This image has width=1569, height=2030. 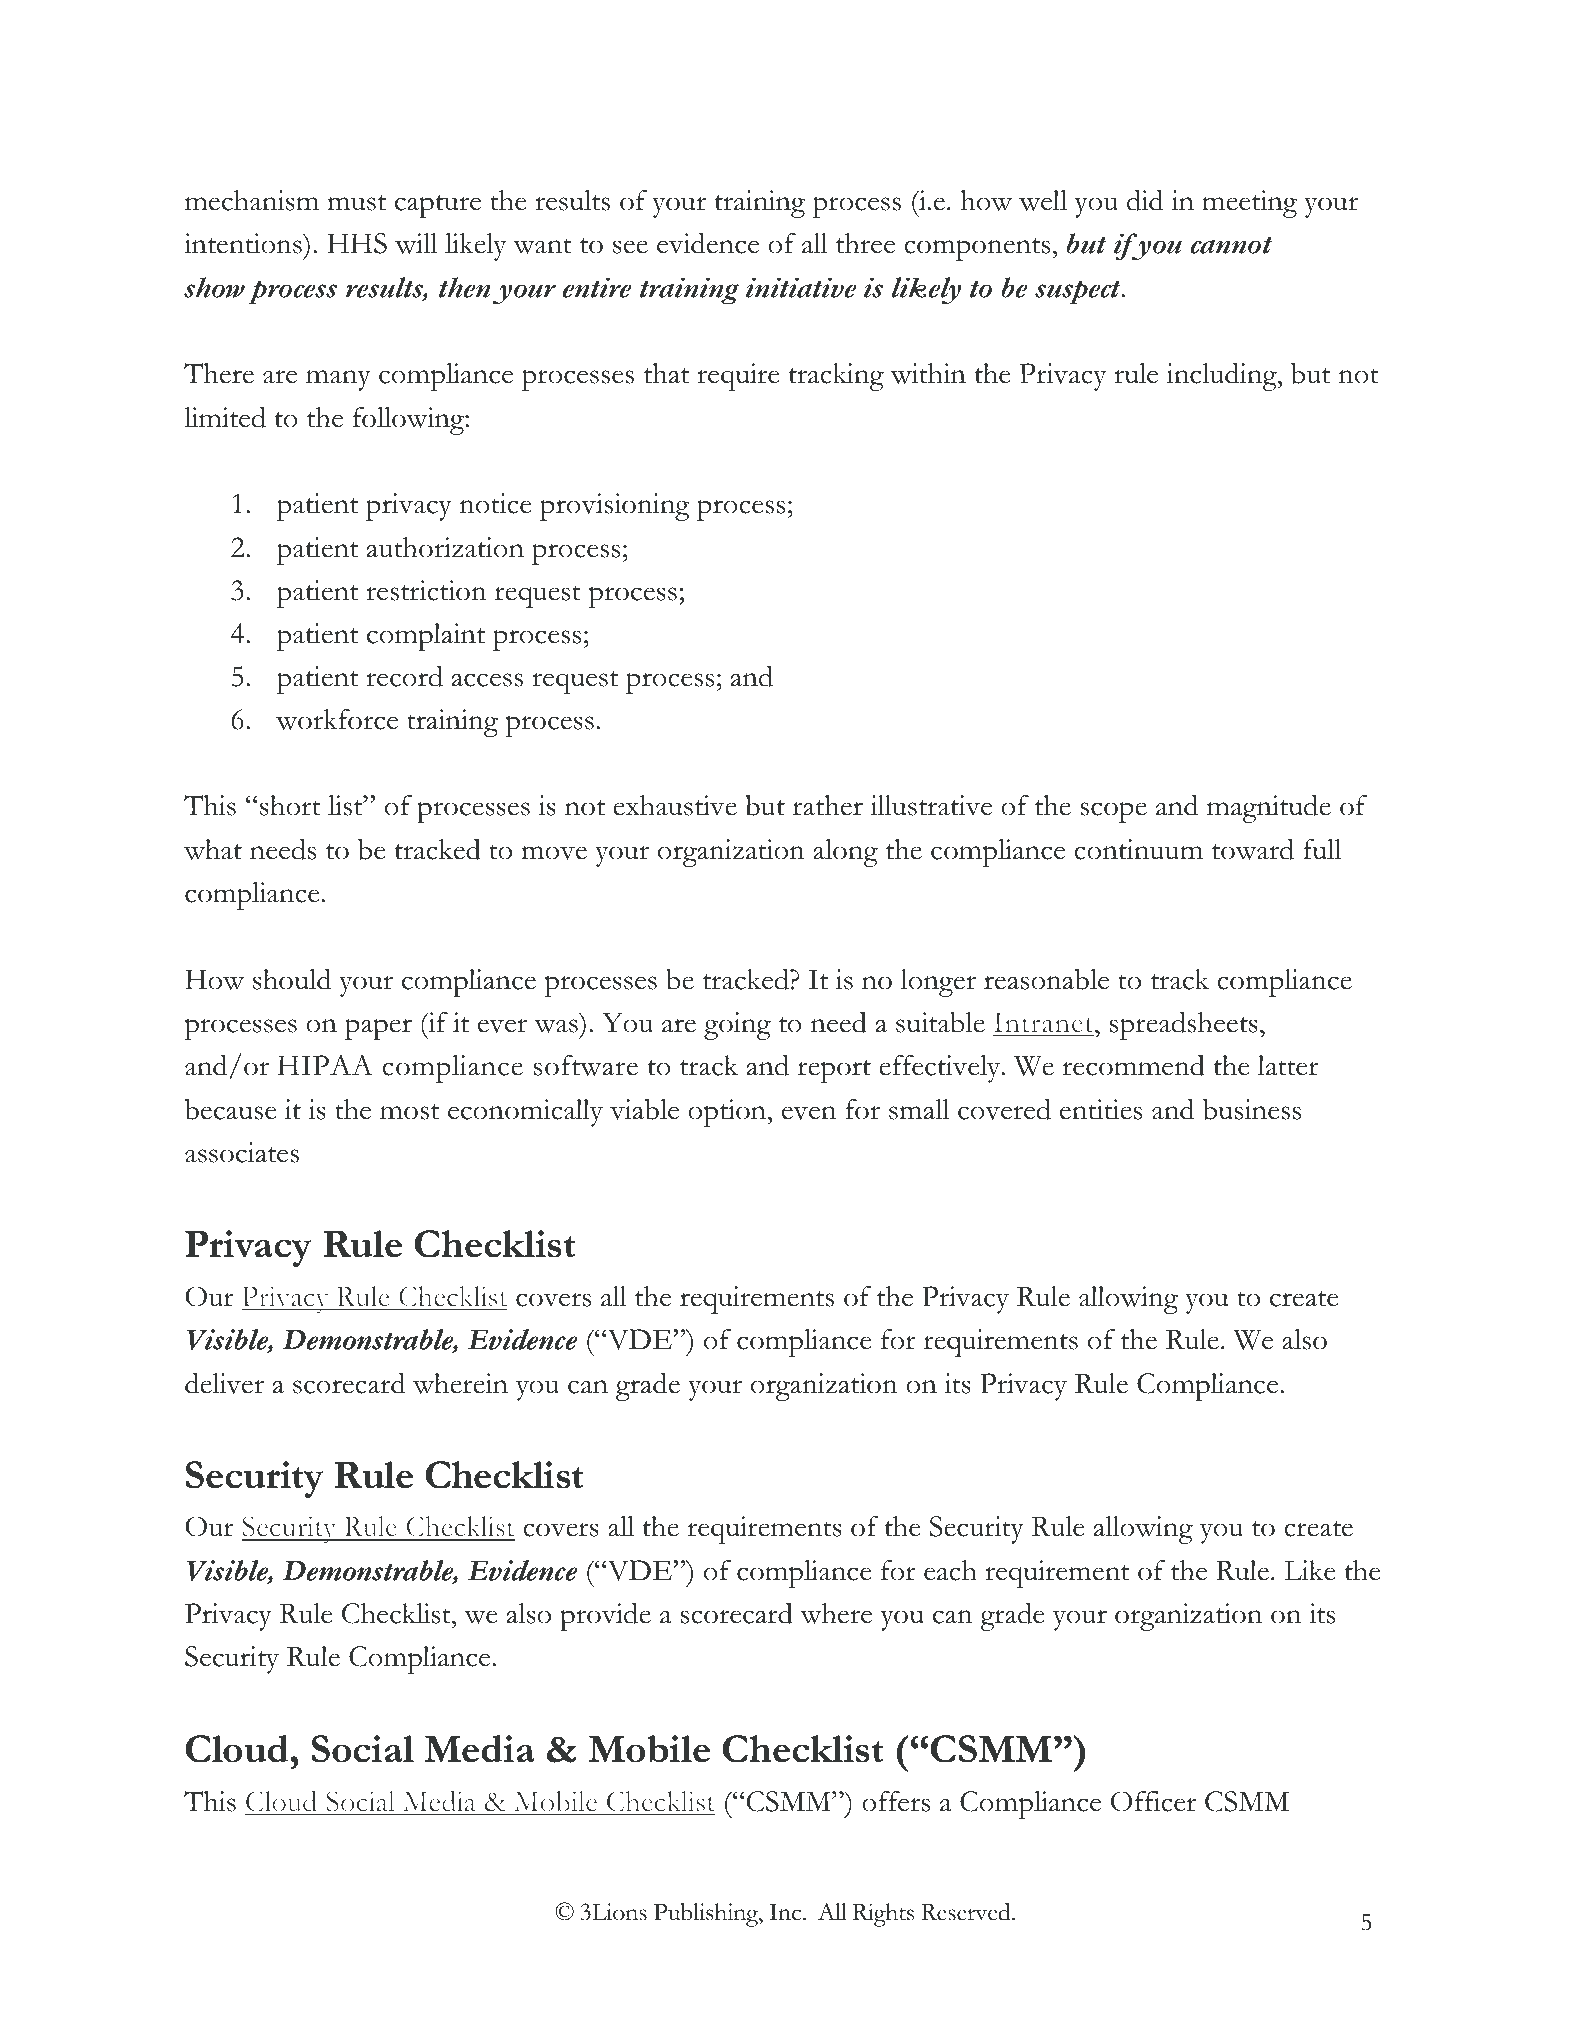 What do you see at coordinates (801, 287) in the image?
I see `initiative` at bounding box center [801, 287].
